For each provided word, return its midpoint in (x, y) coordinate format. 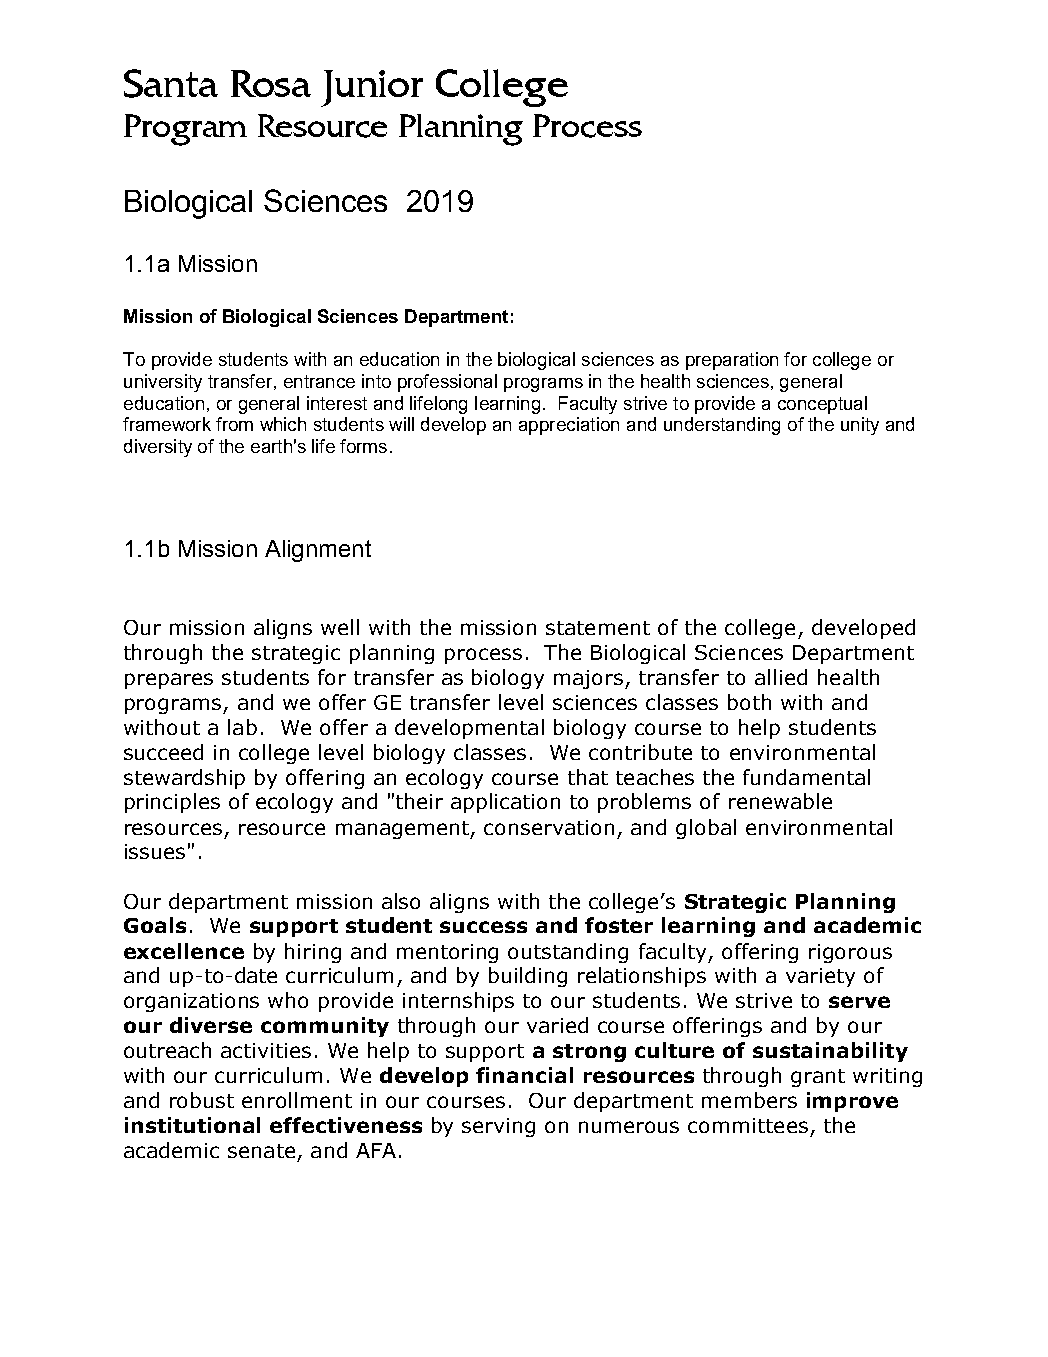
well (340, 627)
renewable (780, 801)
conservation (549, 827)
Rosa (271, 83)
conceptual (822, 405)
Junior (372, 88)
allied (781, 677)
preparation (732, 361)
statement (598, 628)
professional (447, 383)
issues (155, 851)
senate (261, 1151)
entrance (319, 381)
